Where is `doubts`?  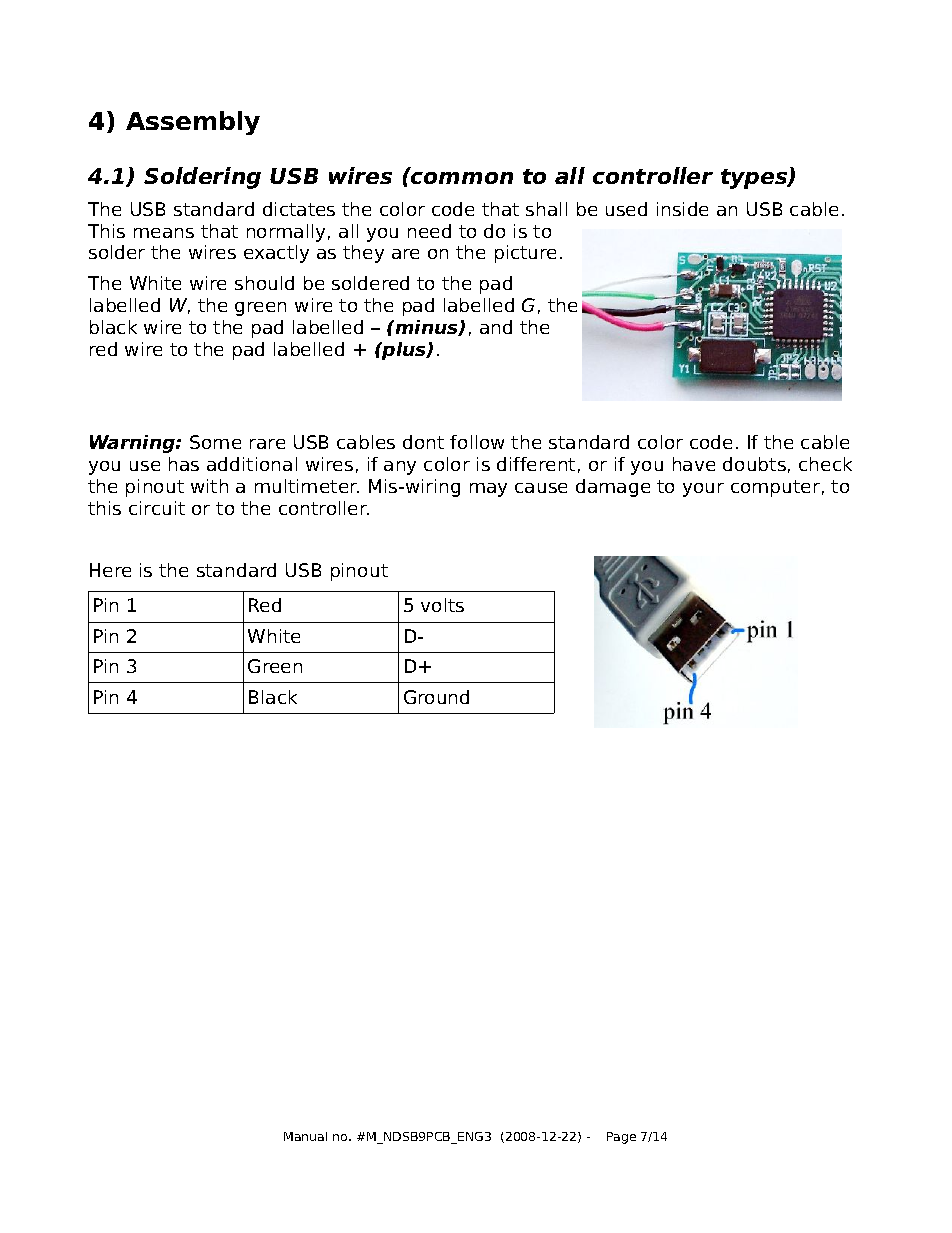
doubts is located at coordinates (754, 464).
